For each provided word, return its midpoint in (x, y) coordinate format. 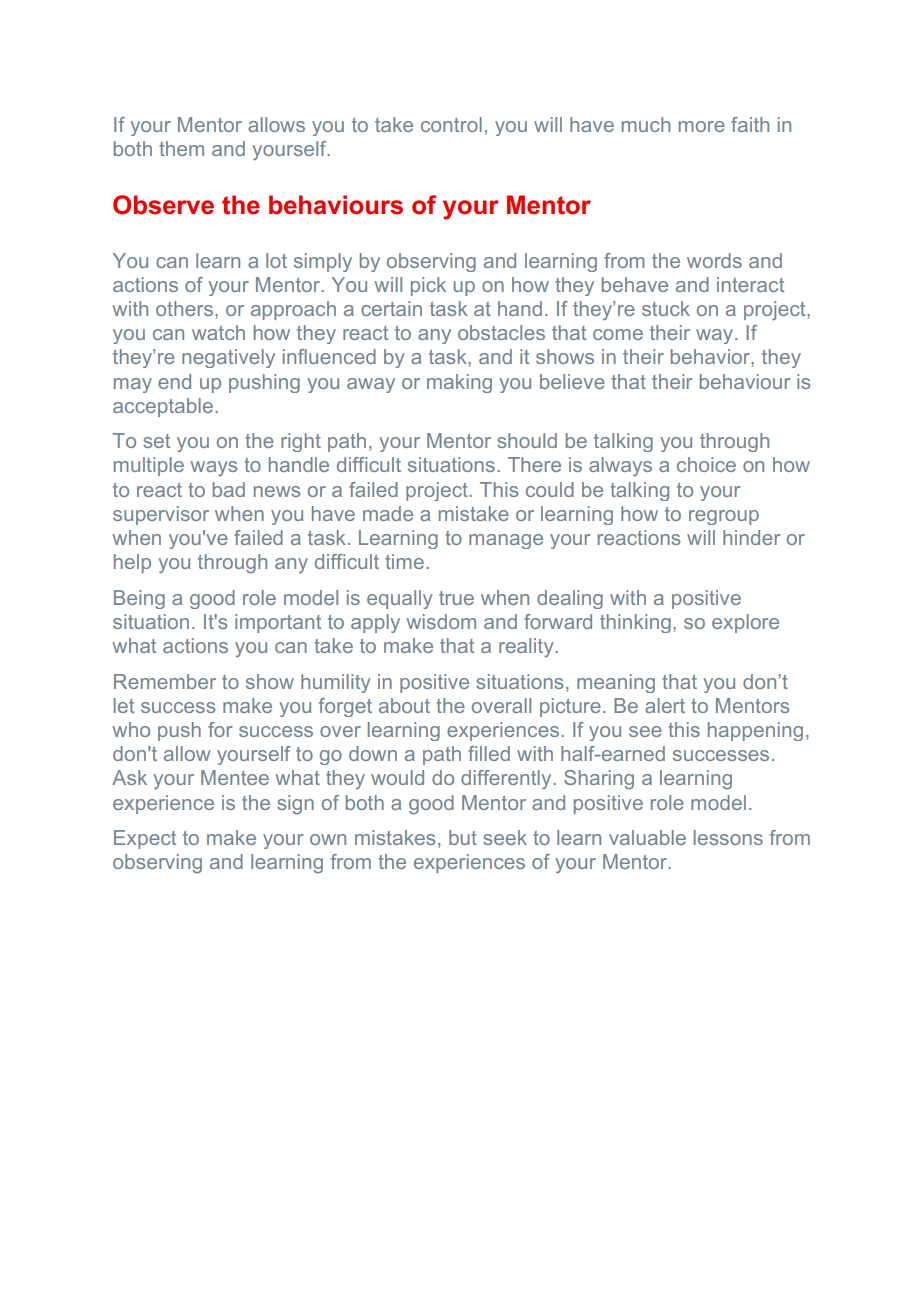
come (618, 334)
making (459, 383)
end (174, 381)
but (463, 837)
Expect (145, 839)
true (456, 598)
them (181, 148)
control (451, 124)
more (702, 126)
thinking (635, 623)
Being (139, 599)
